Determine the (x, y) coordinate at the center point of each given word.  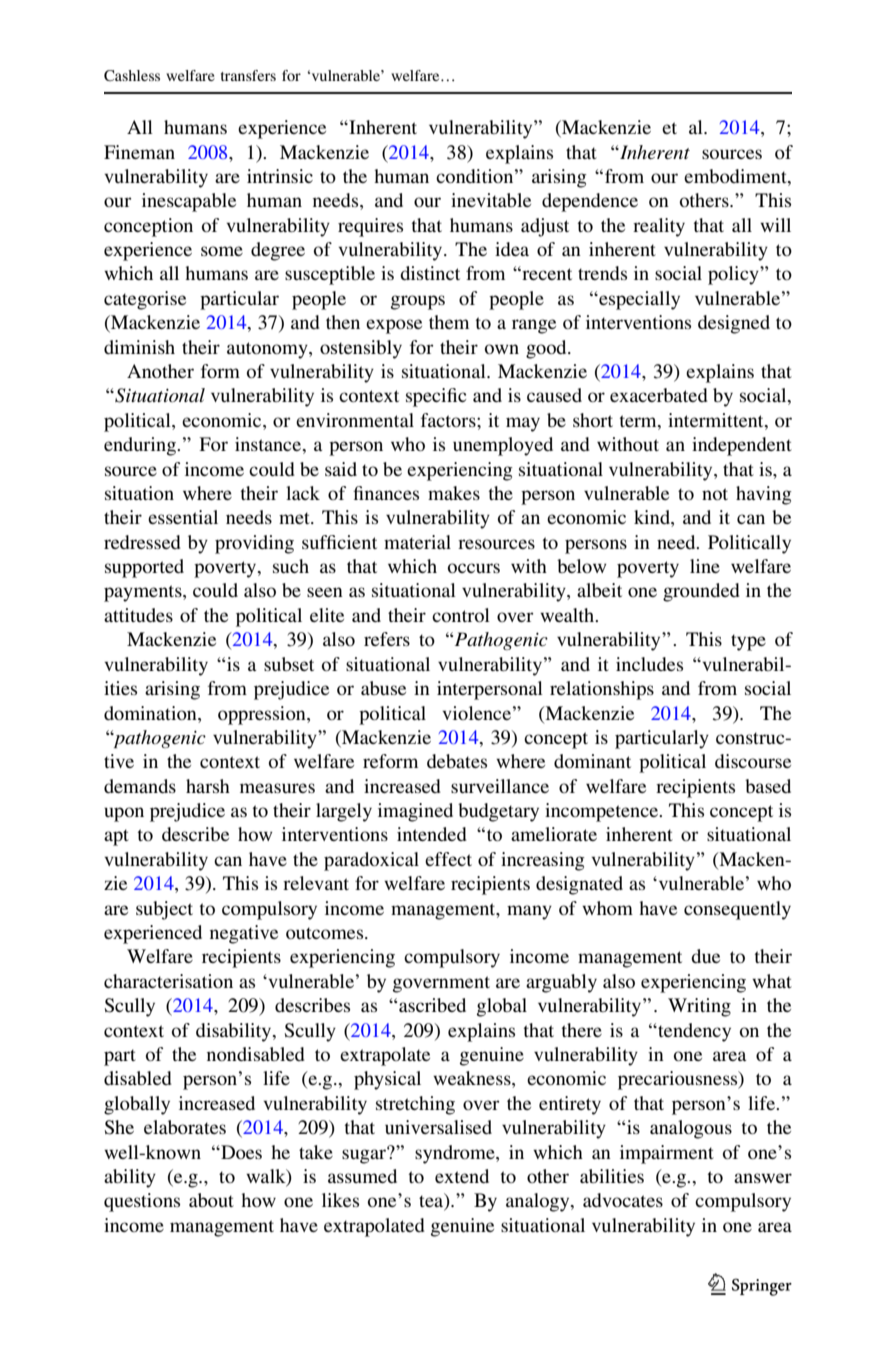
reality (659, 227)
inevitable (491, 200)
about (211, 1200)
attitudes (138, 615)
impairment (667, 1154)
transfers (248, 75)
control (461, 615)
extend (462, 1176)
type (748, 642)
